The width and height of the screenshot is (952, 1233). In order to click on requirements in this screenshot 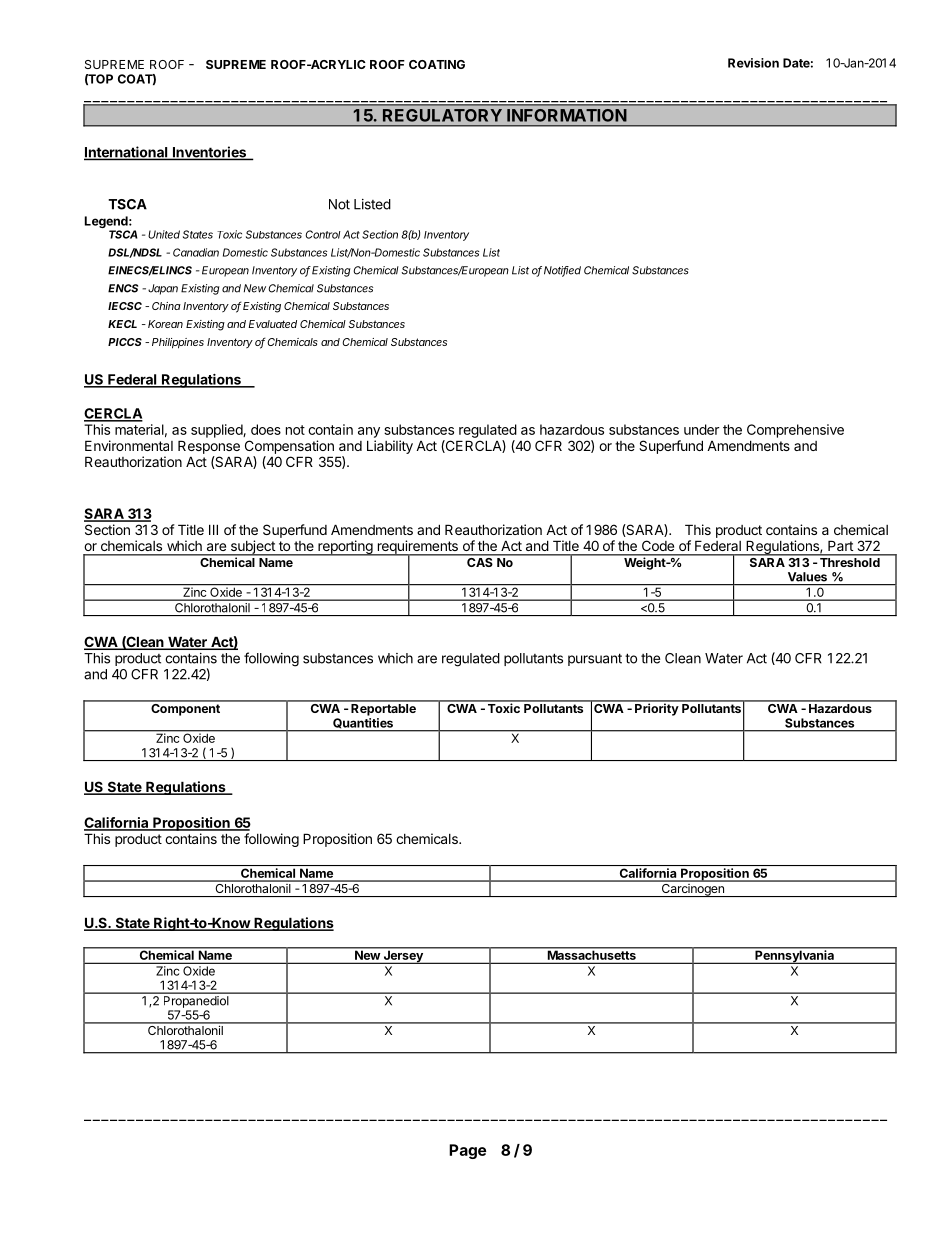, I will do `click(417, 548)`.
